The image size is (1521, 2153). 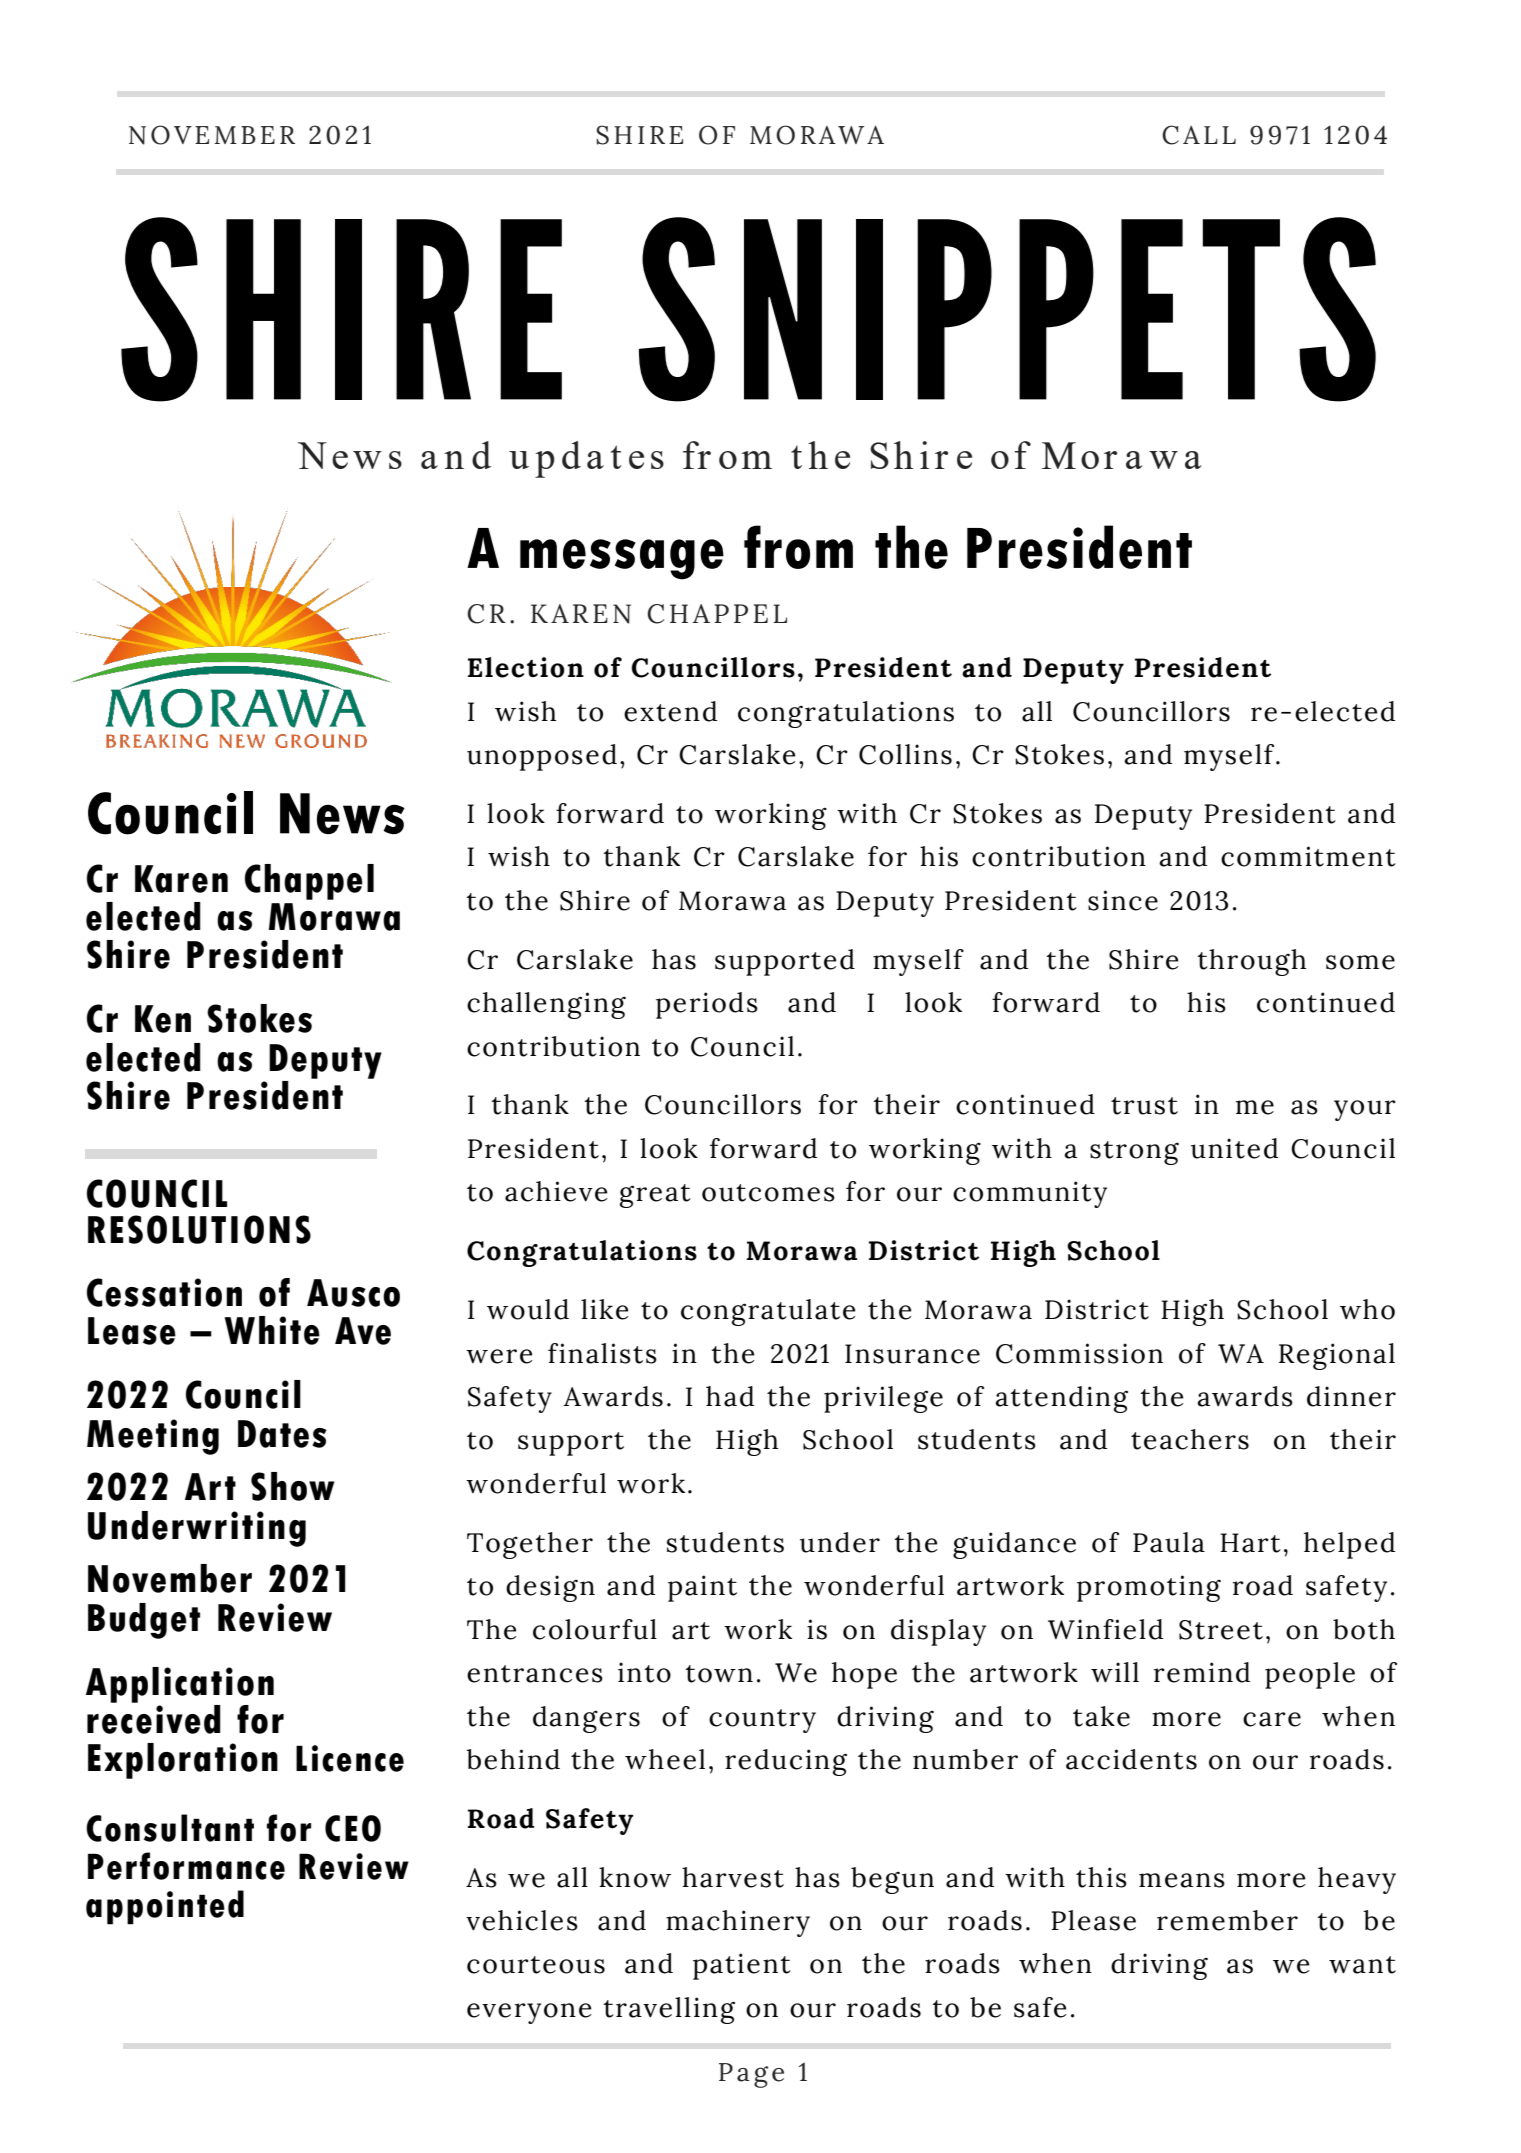 What do you see at coordinates (1308, 856) in the document?
I see `commitment` at bounding box center [1308, 856].
